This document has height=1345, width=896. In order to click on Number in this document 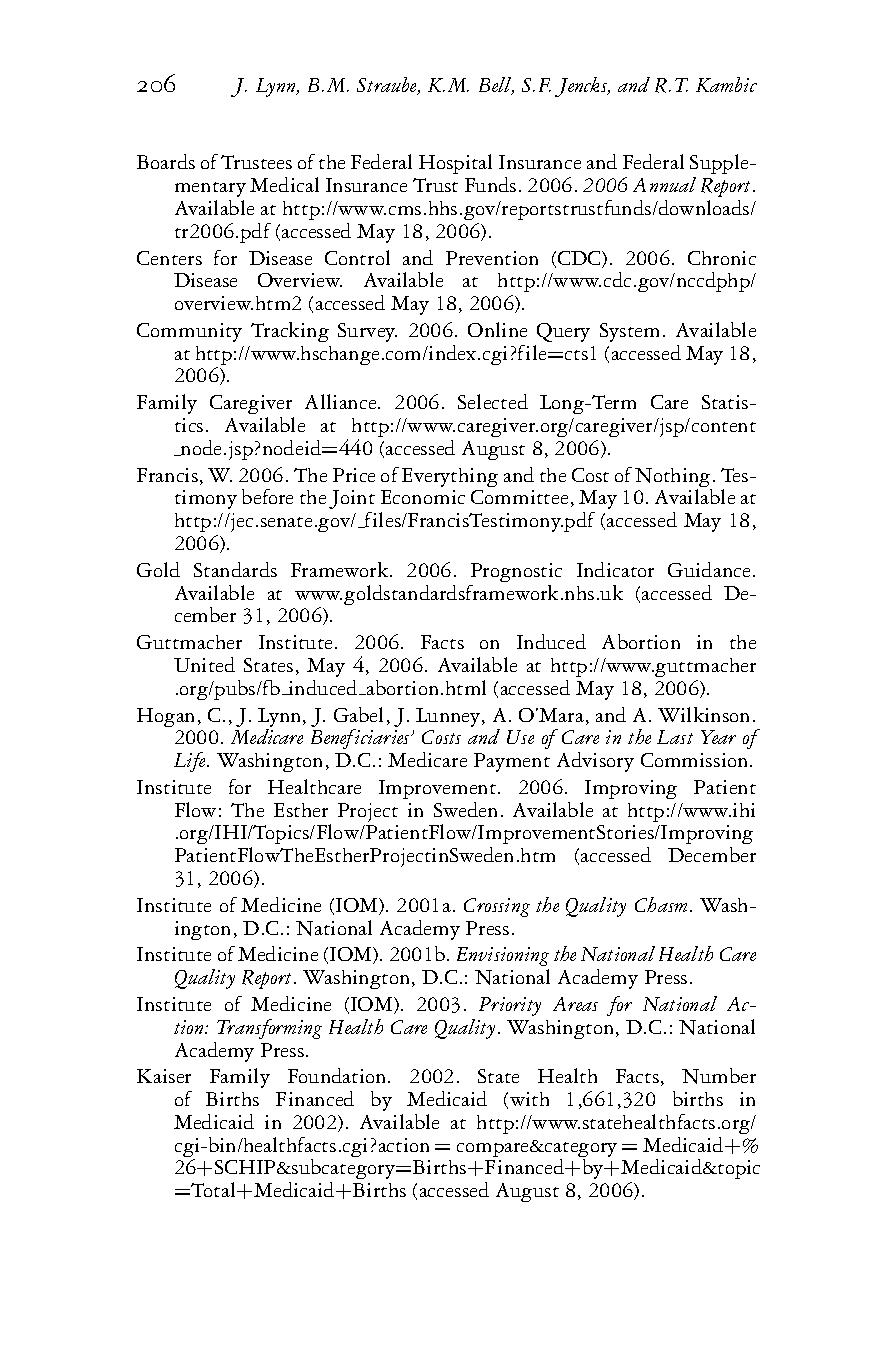, I will do `click(719, 1076)`.
